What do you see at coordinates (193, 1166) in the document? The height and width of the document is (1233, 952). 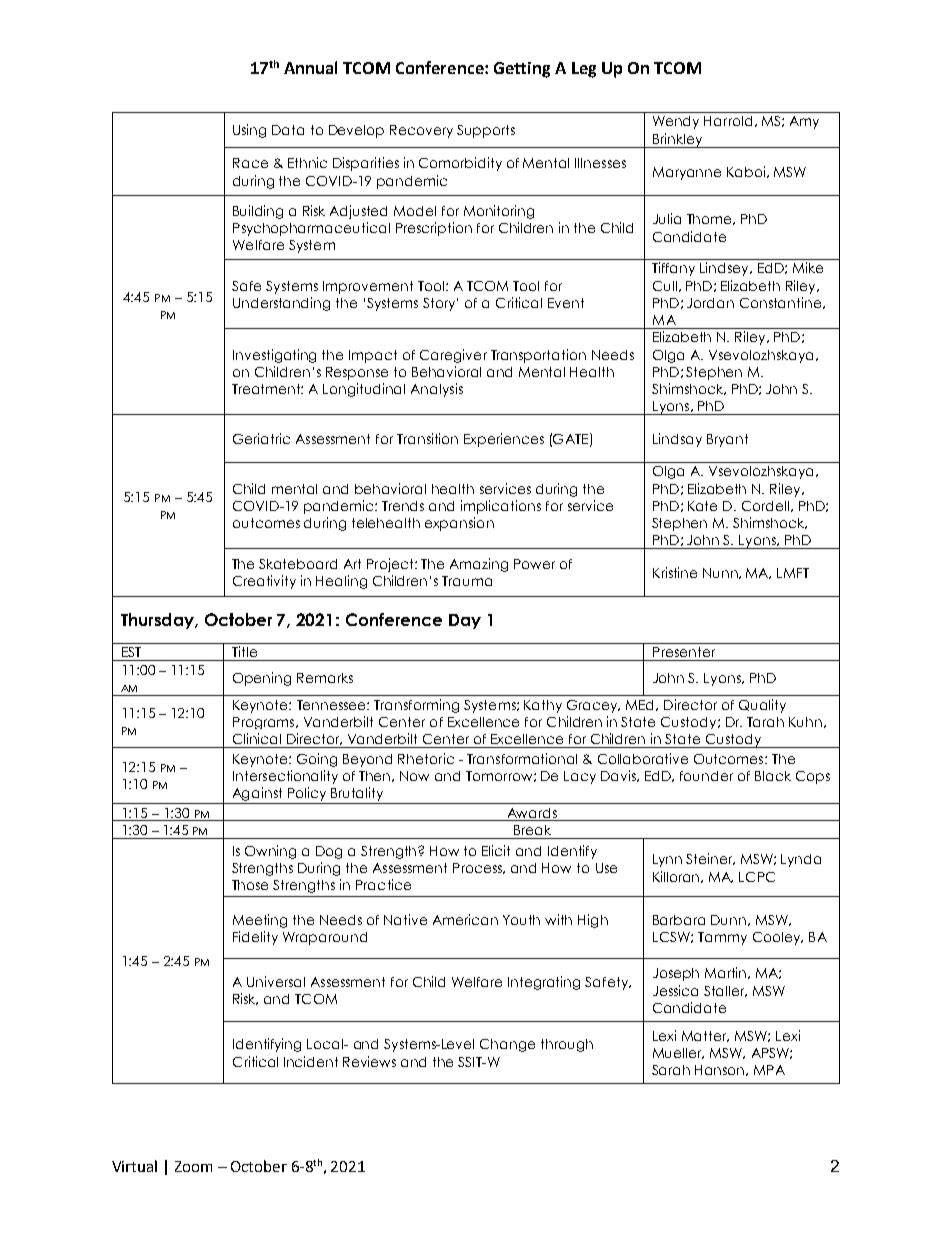 I see `Zoom` at bounding box center [193, 1166].
